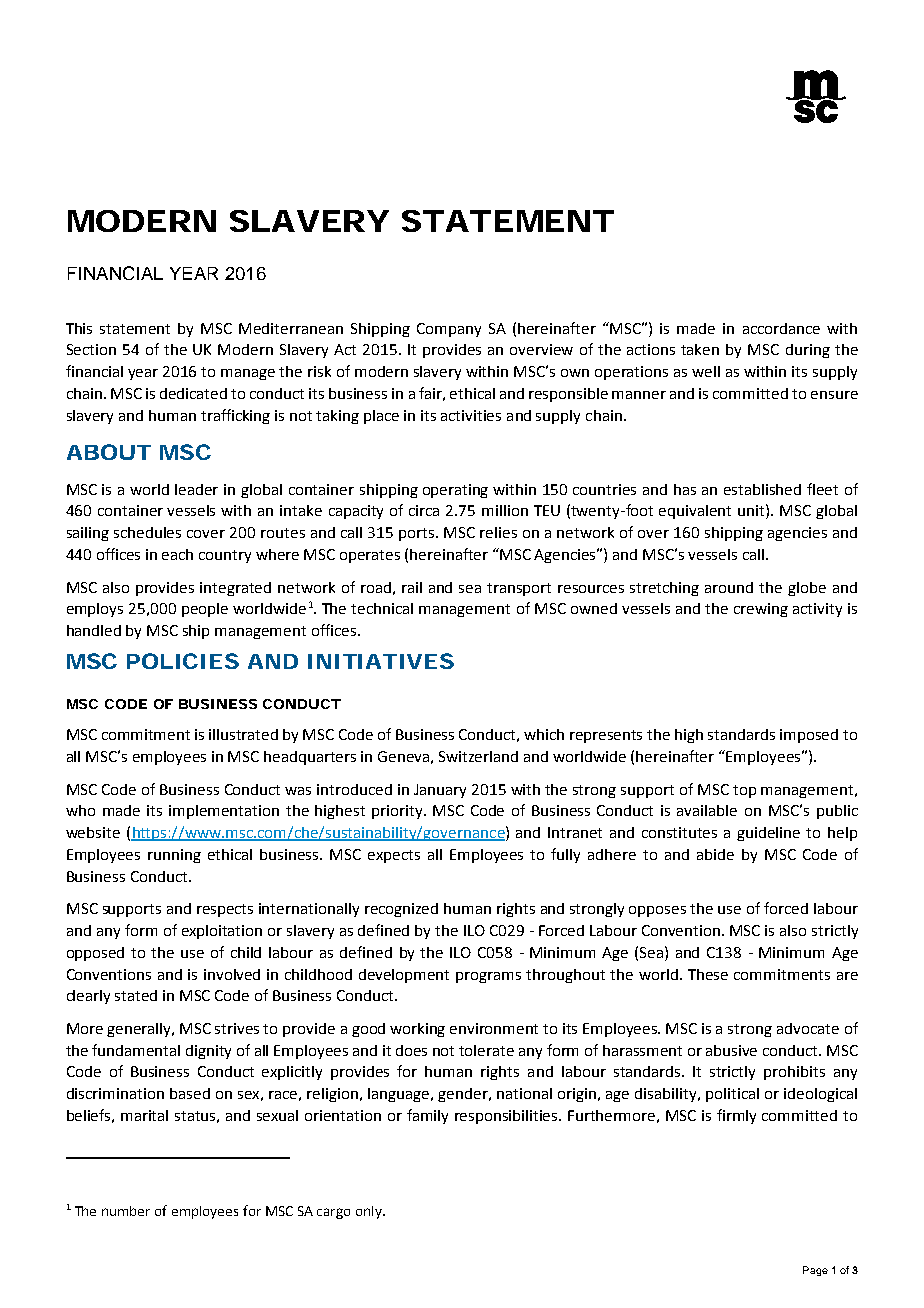 Image resolution: width=924 pixels, height=1308 pixels. I want to click on accordance, so click(781, 328).
